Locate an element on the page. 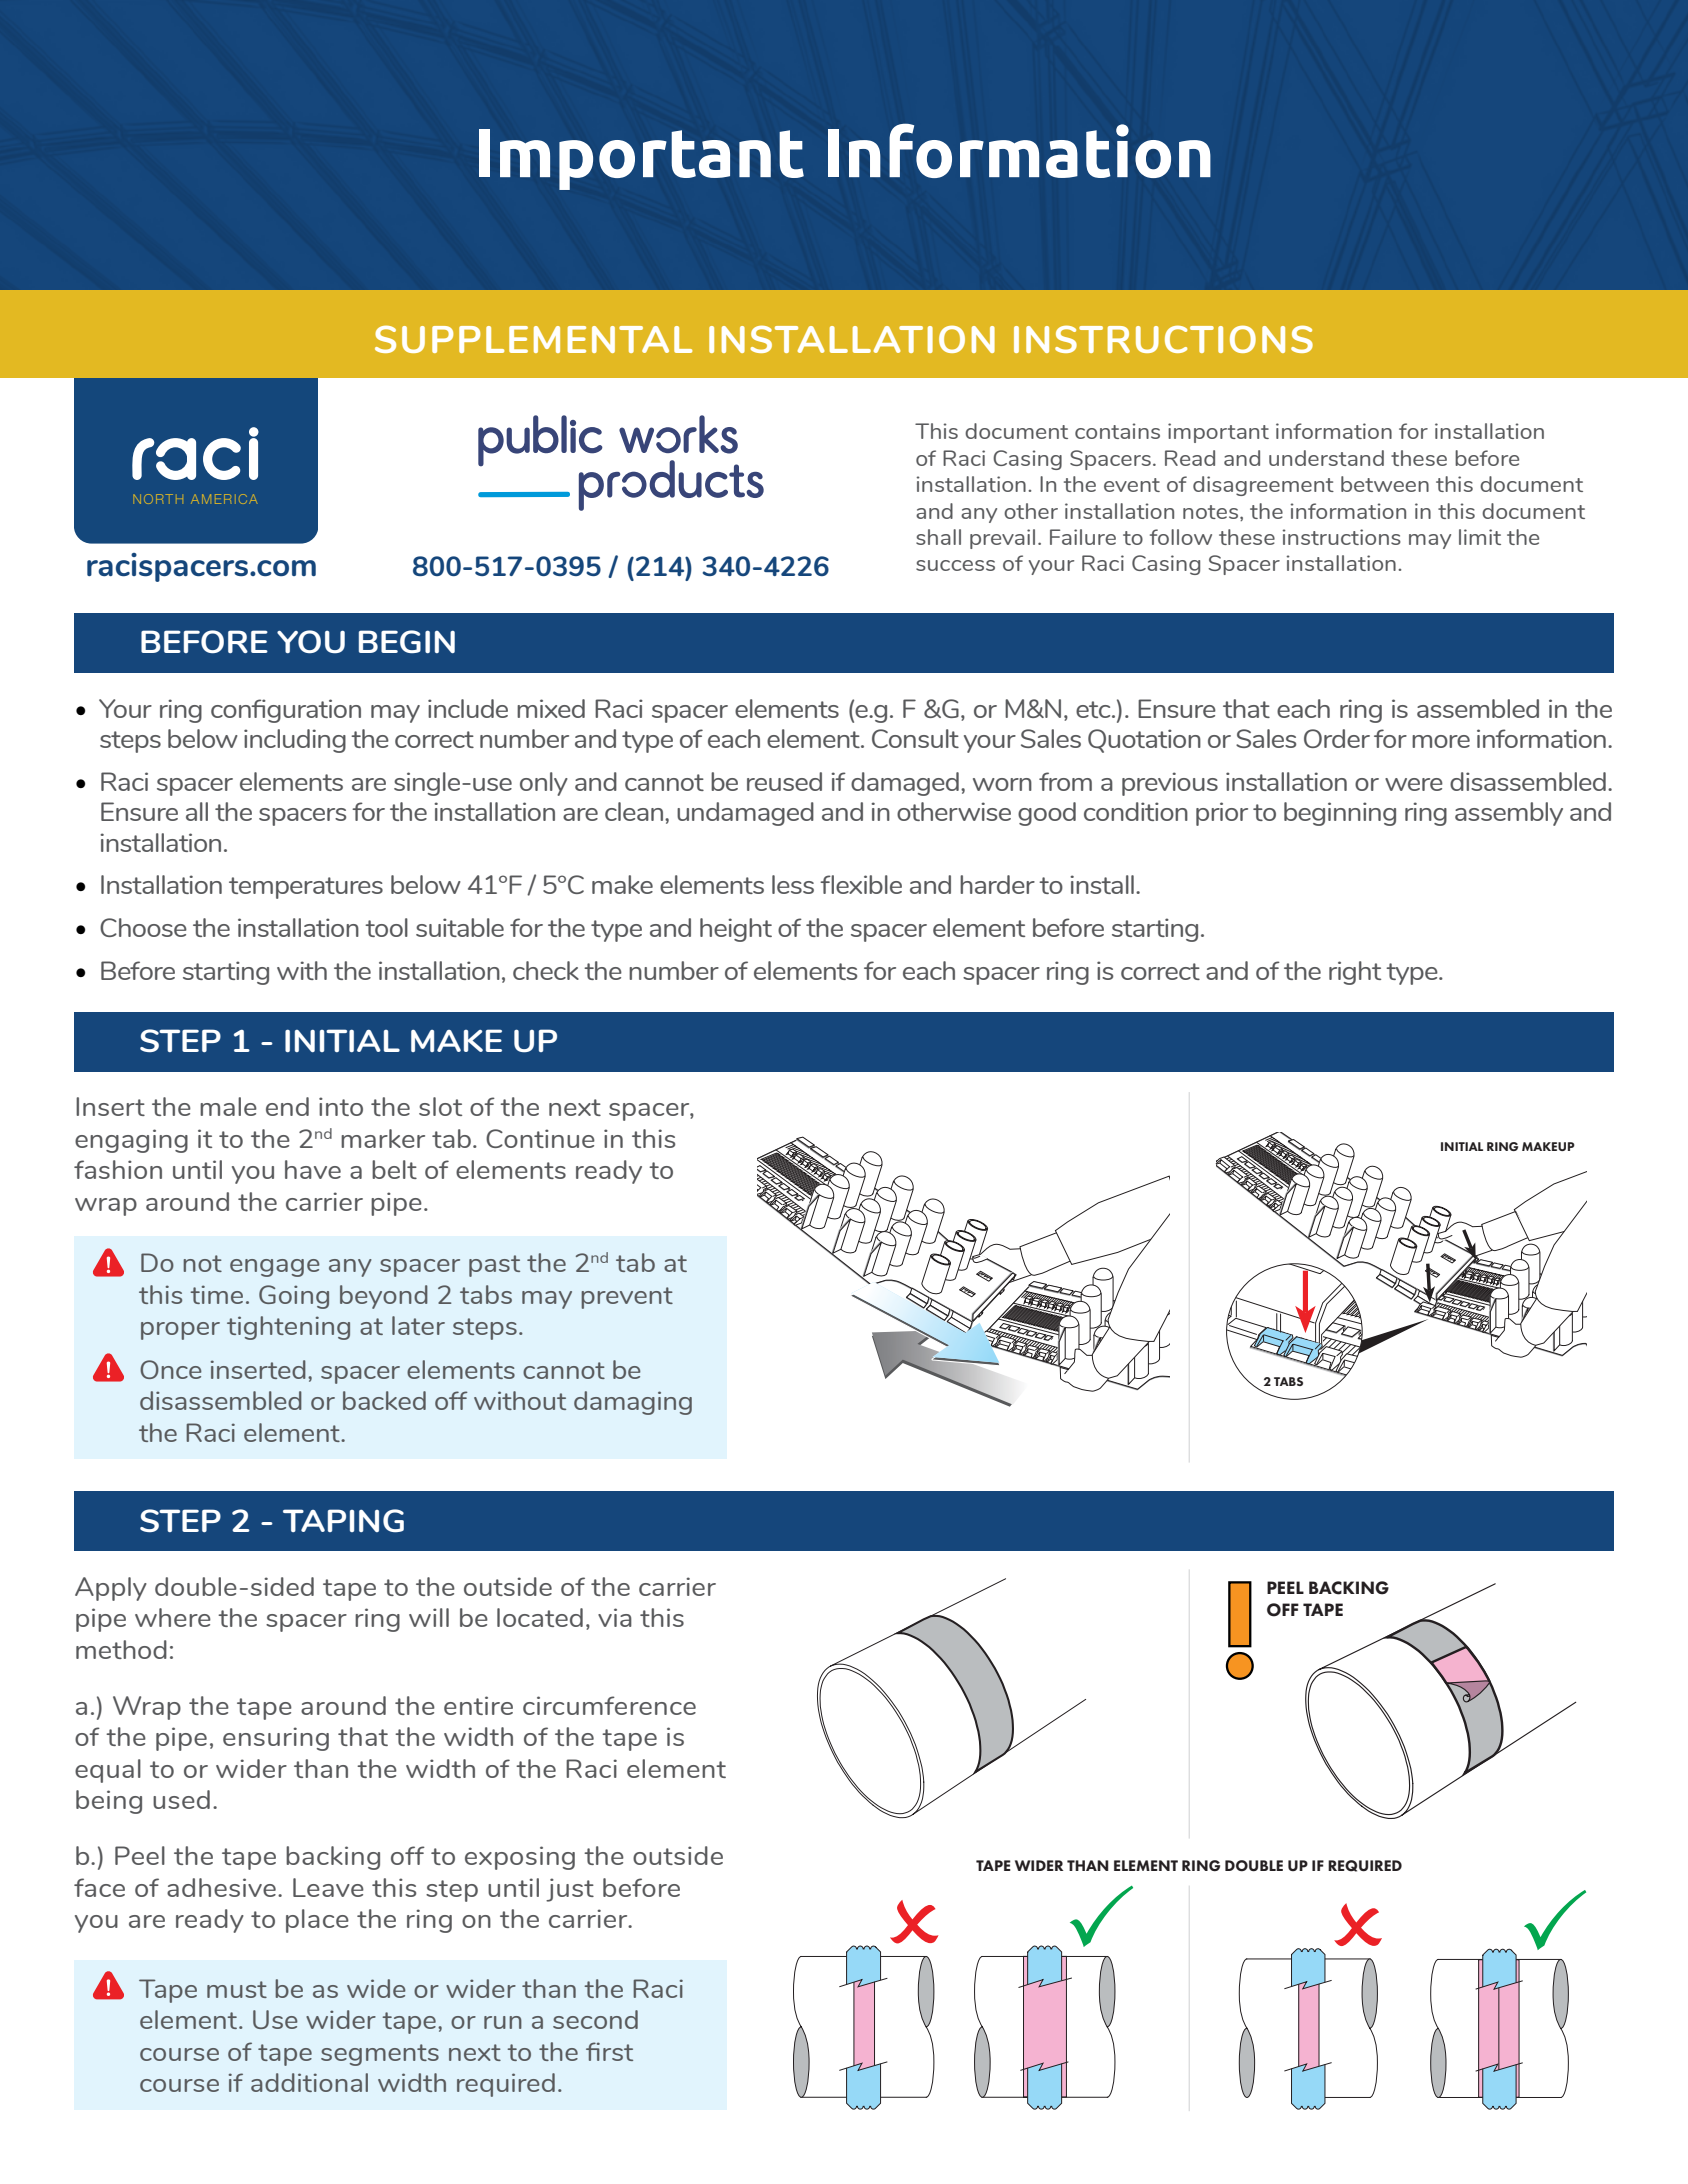  shall is located at coordinates (938, 537).
